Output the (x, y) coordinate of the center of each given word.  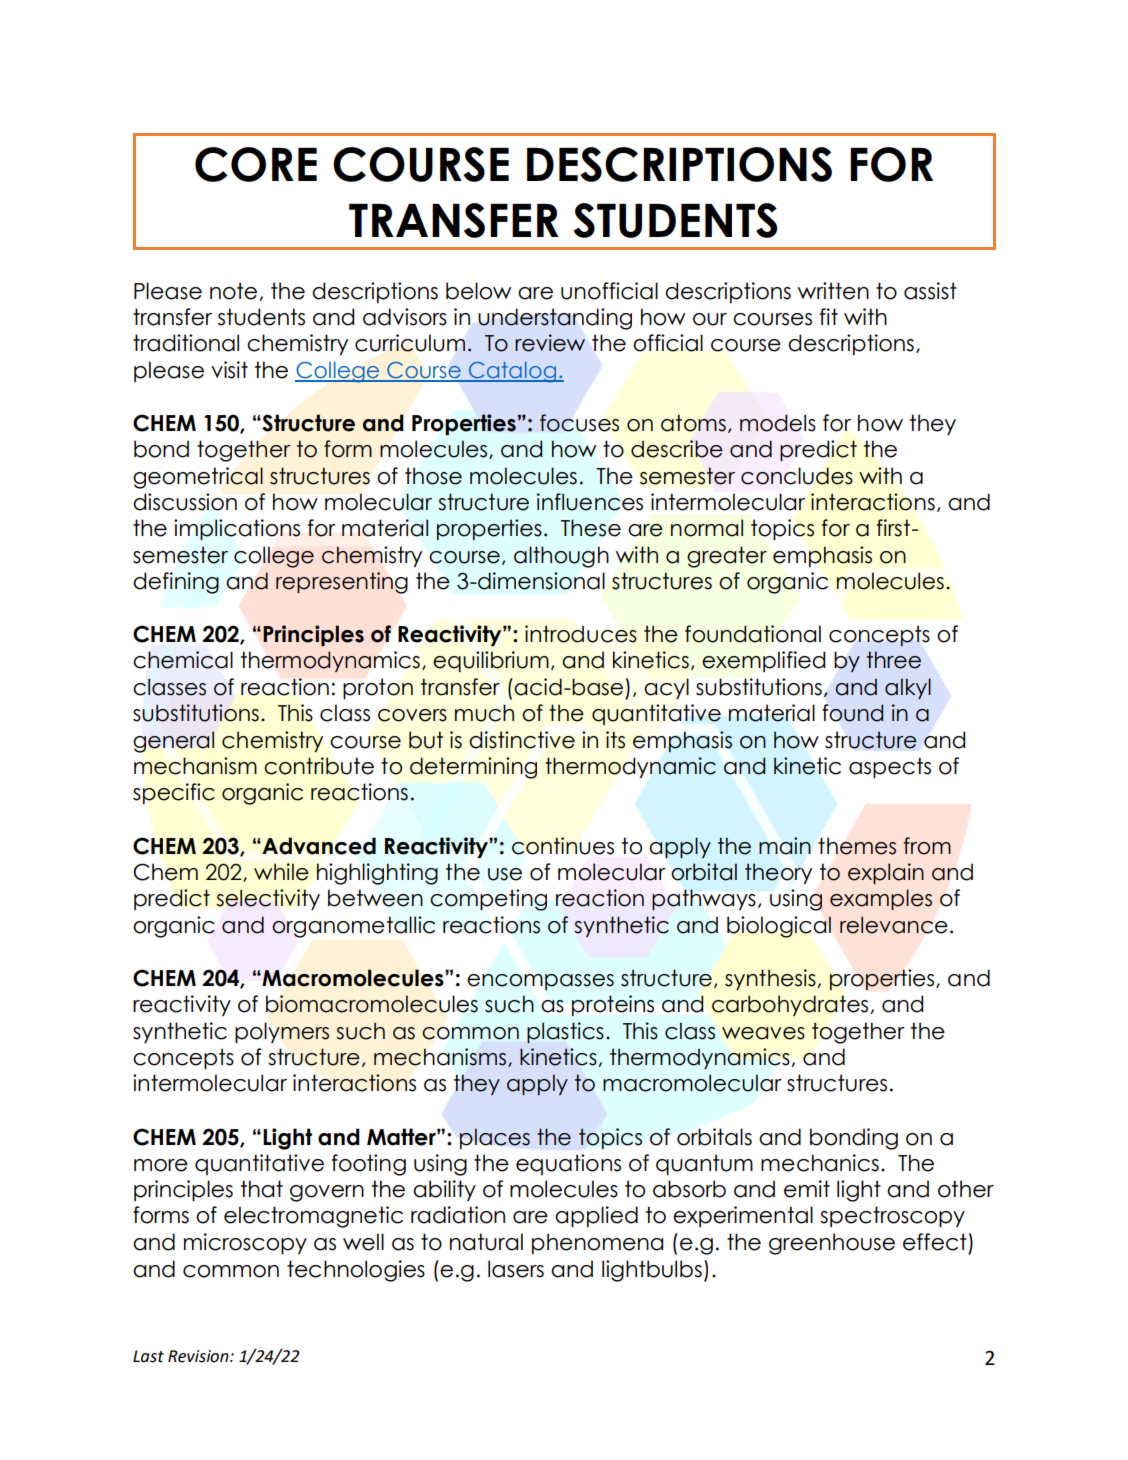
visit (229, 370)
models (778, 423)
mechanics (820, 1163)
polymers (282, 1032)
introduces (581, 634)
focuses (579, 423)
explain (886, 873)
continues (563, 846)
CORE (256, 164)
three (894, 660)
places (495, 1138)
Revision (199, 1356)
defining (176, 583)
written (833, 291)
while (281, 872)
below (478, 291)
